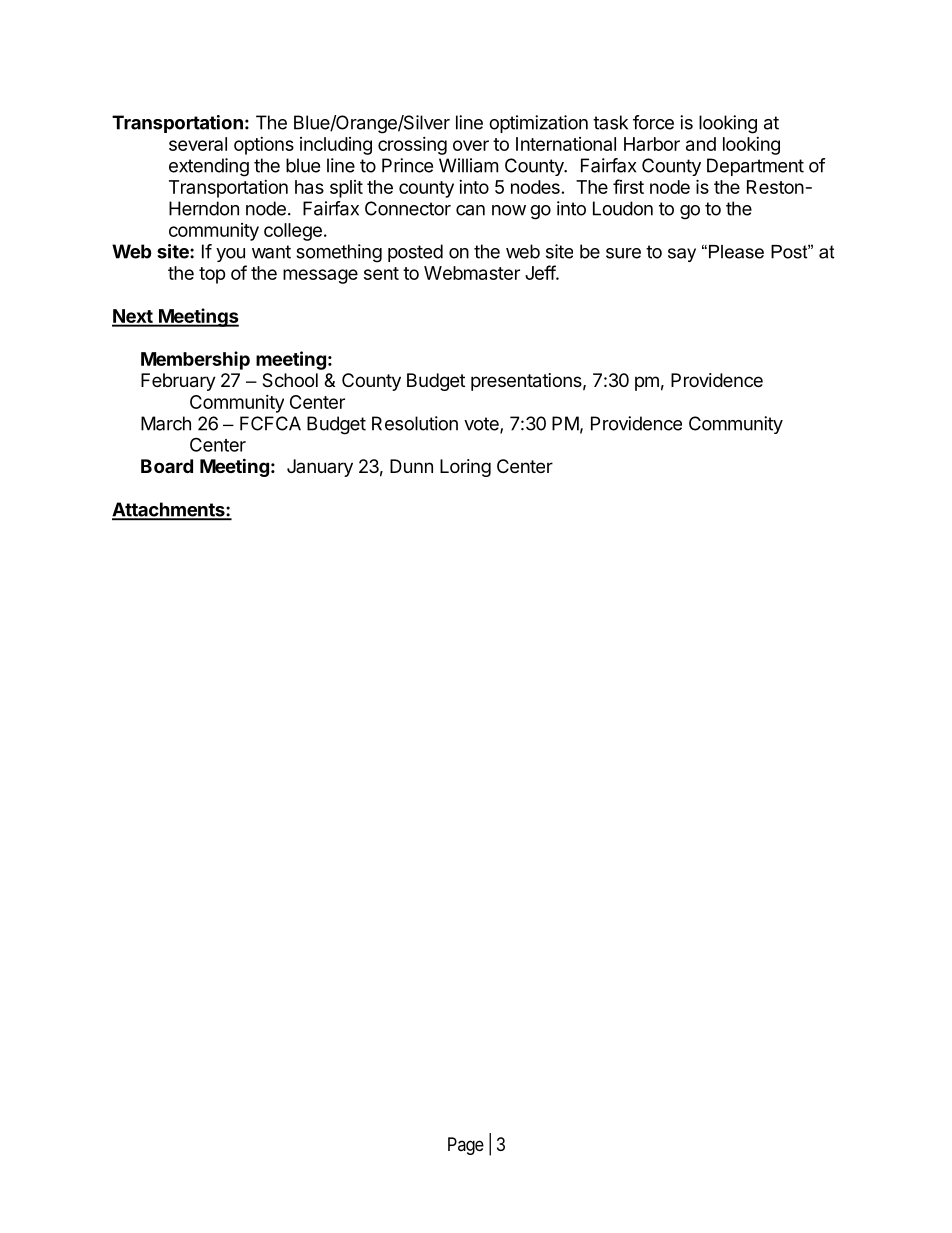 The image size is (952, 1233). I want to click on Board, so click(167, 466).
